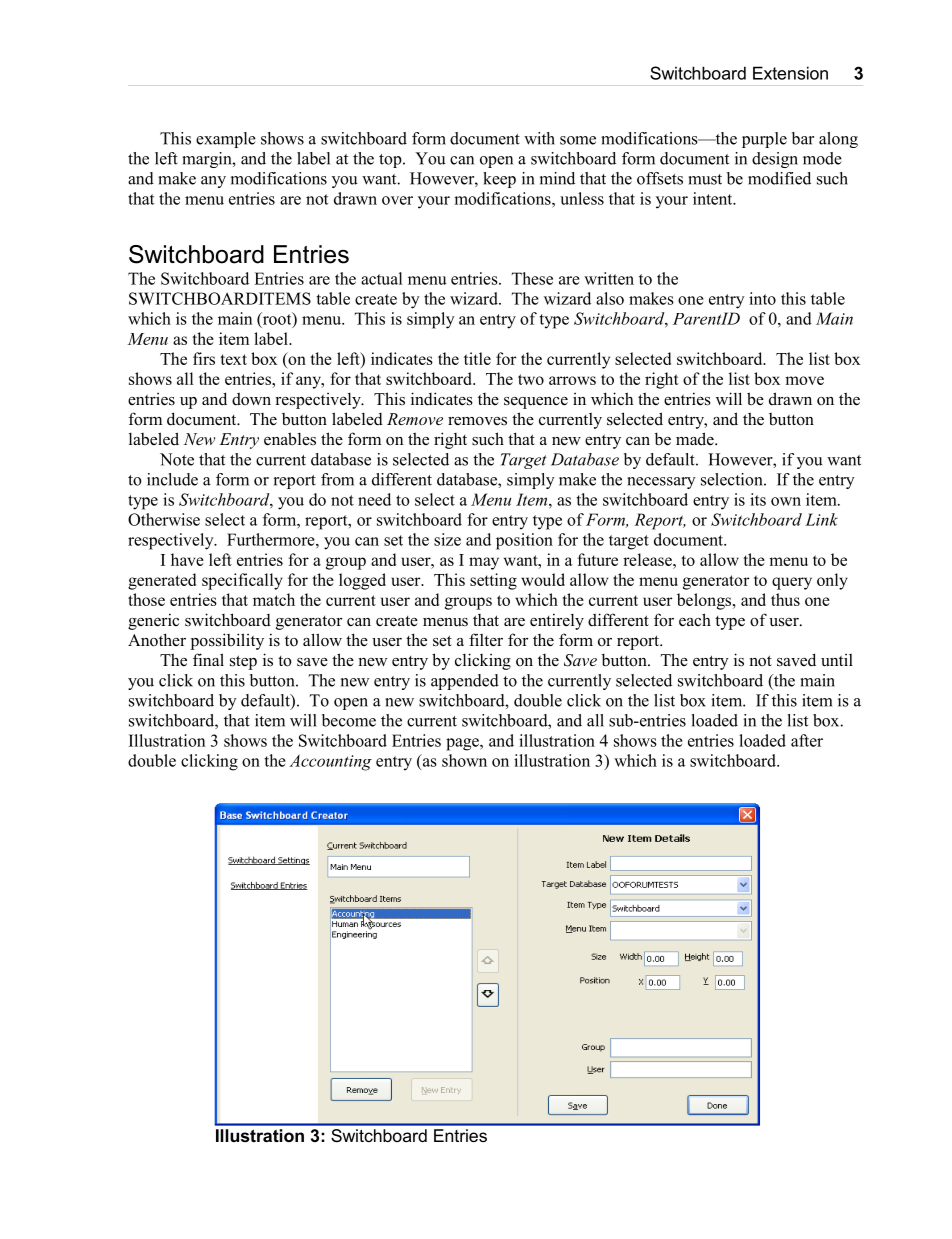 The height and width of the screenshot is (1239, 952). What do you see at coordinates (790, 73) in the screenshot?
I see `Extension` at bounding box center [790, 73].
